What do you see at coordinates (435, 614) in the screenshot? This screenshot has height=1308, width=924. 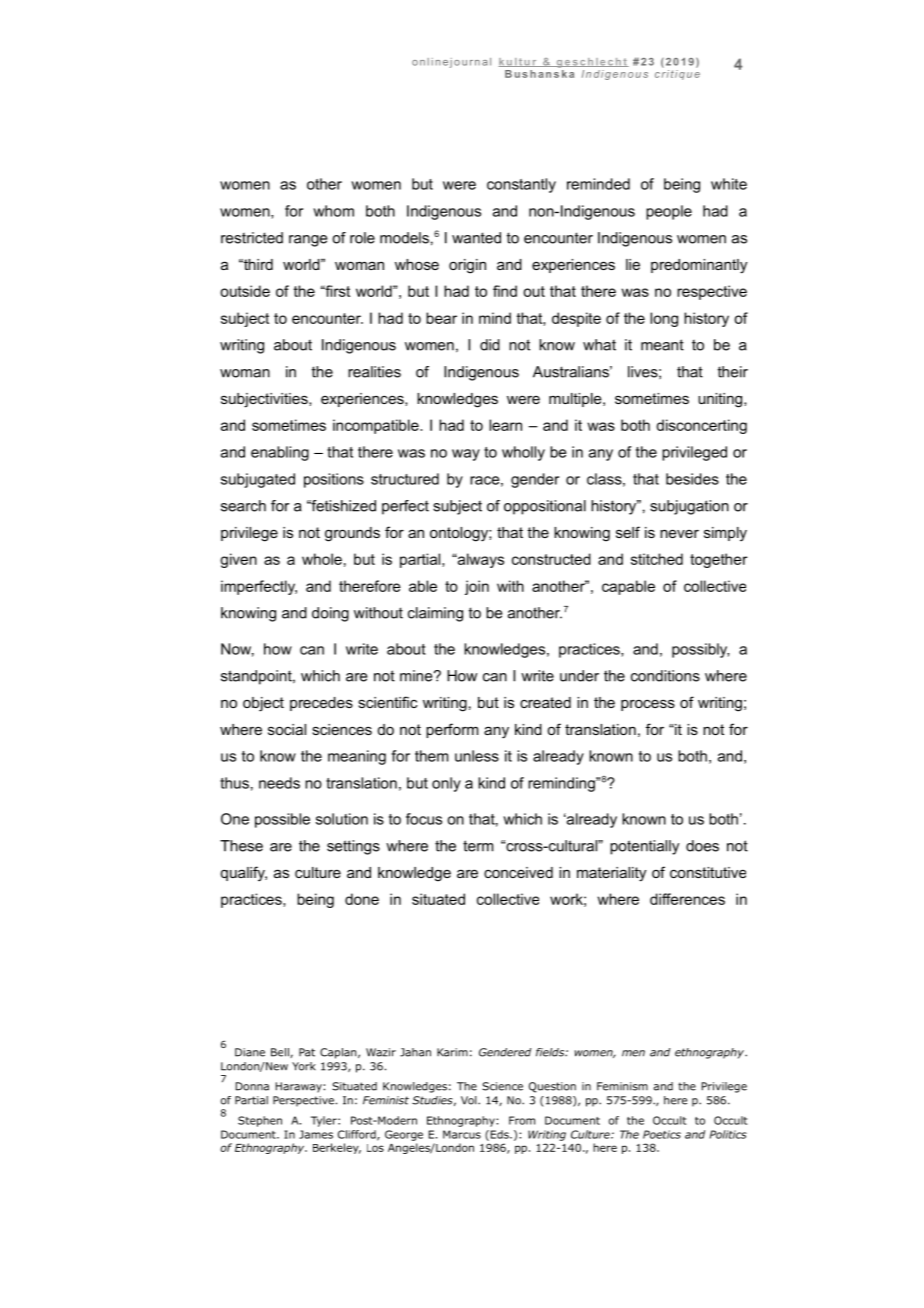 I see `claiming` at bounding box center [435, 614].
